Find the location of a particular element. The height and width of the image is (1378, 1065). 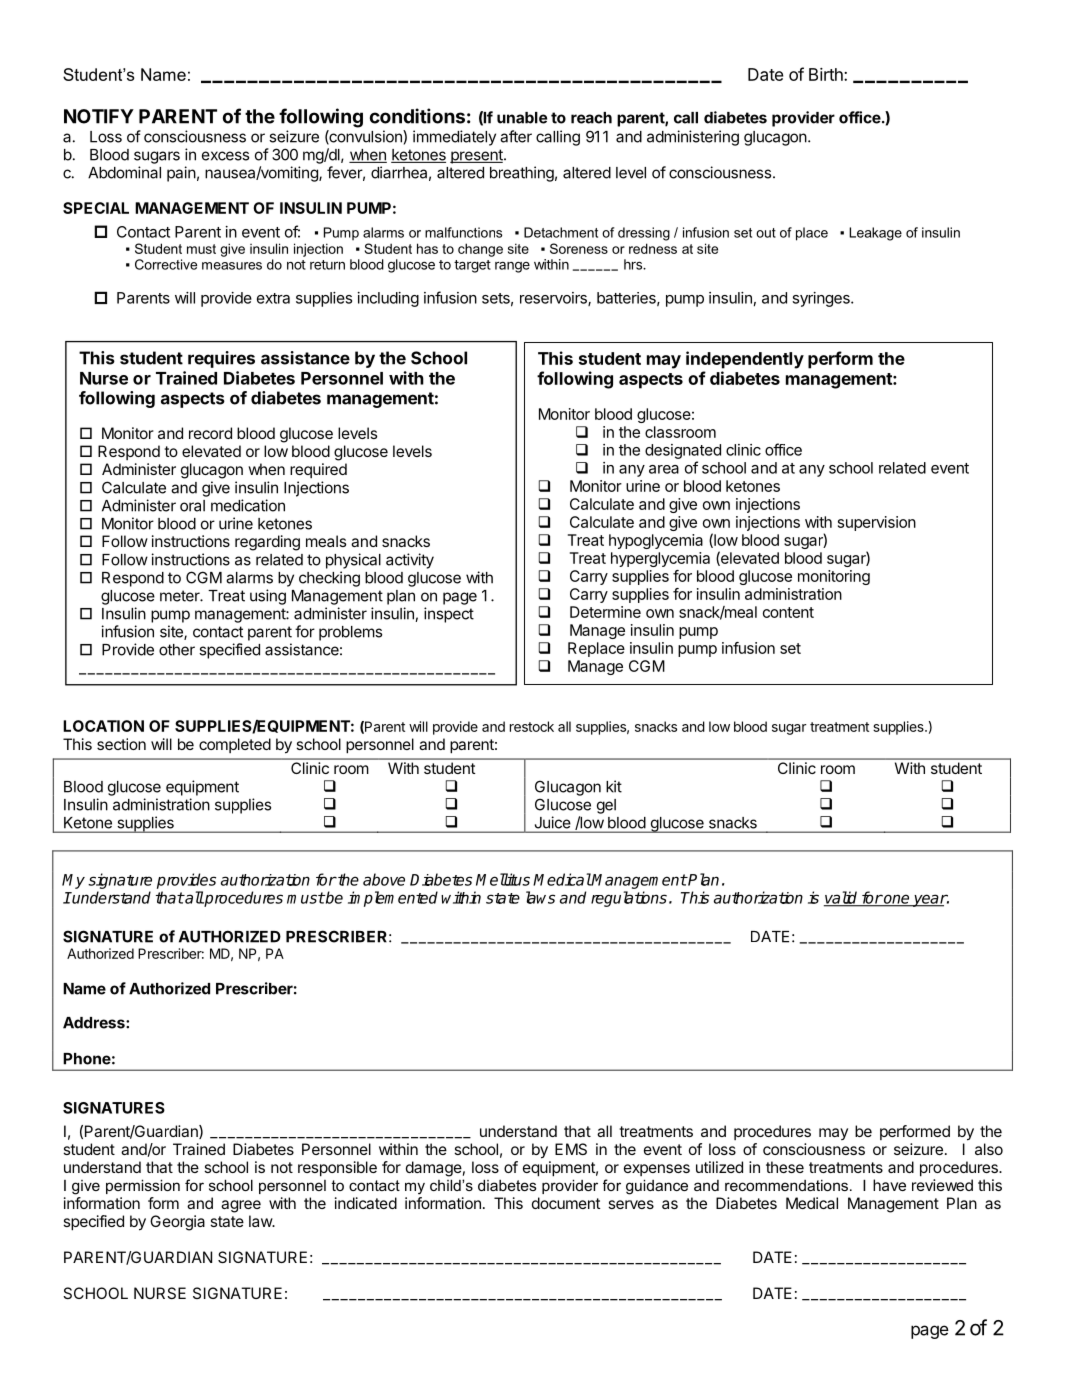

excess is located at coordinates (225, 156).
